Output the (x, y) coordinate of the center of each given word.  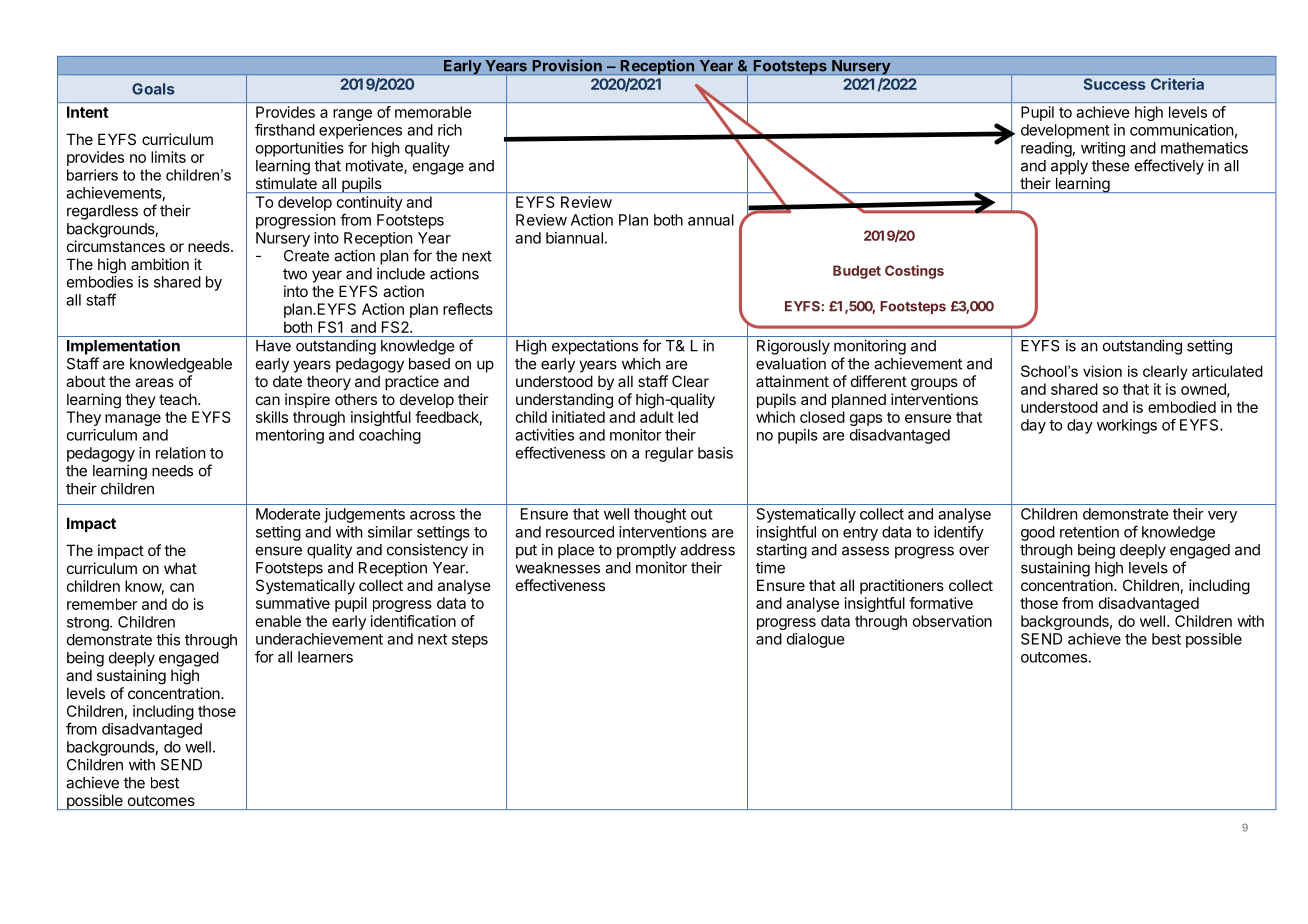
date (287, 381)
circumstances (116, 246)
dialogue (816, 640)
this (168, 639)
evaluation (791, 363)
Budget (857, 272)
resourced (580, 532)
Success (1114, 84)
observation (952, 621)
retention (1089, 532)
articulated (1227, 371)
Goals (153, 89)
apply (1069, 167)
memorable (433, 112)
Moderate (288, 514)
